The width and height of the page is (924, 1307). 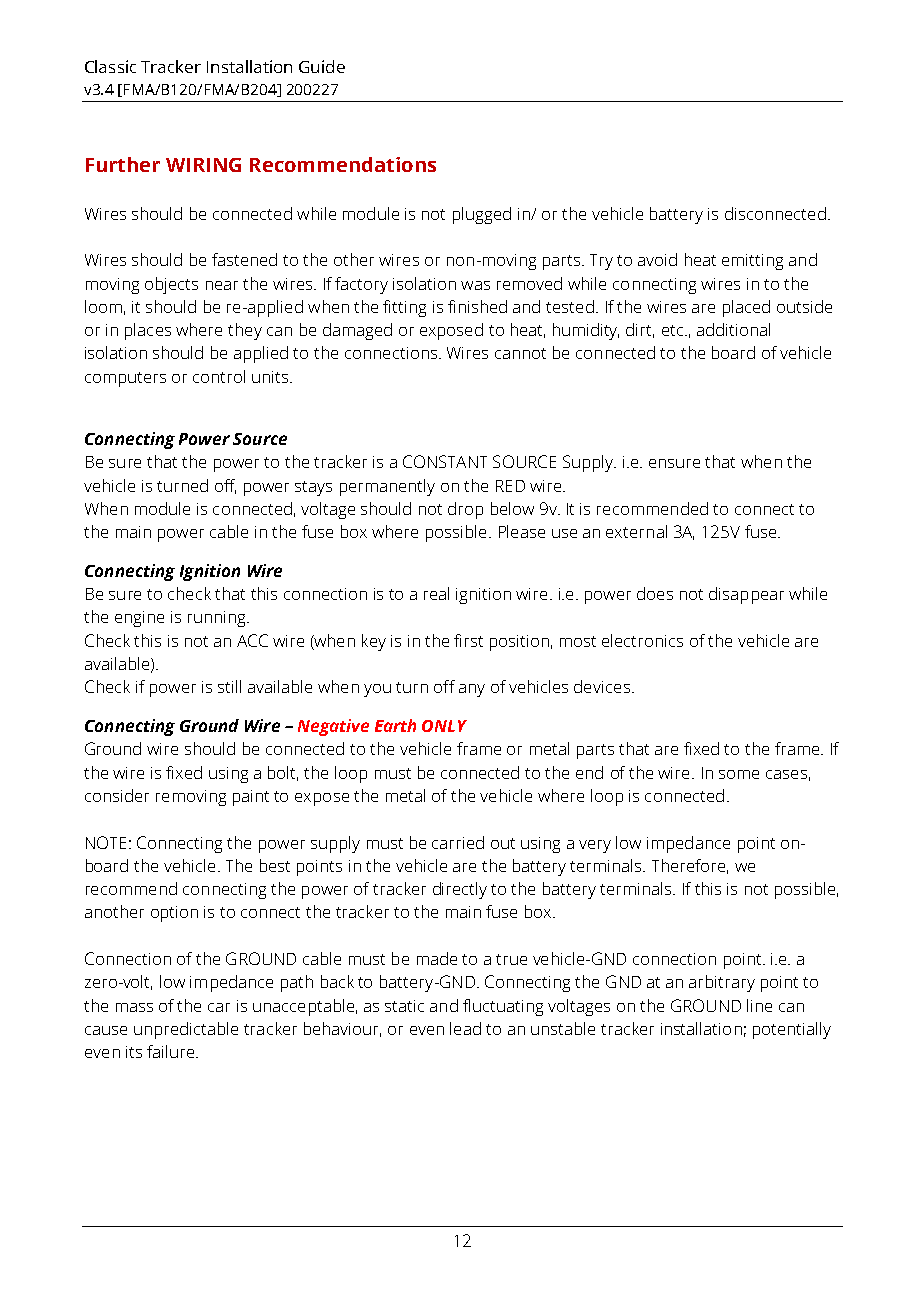 I want to click on lead, so click(x=465, y=1028).
